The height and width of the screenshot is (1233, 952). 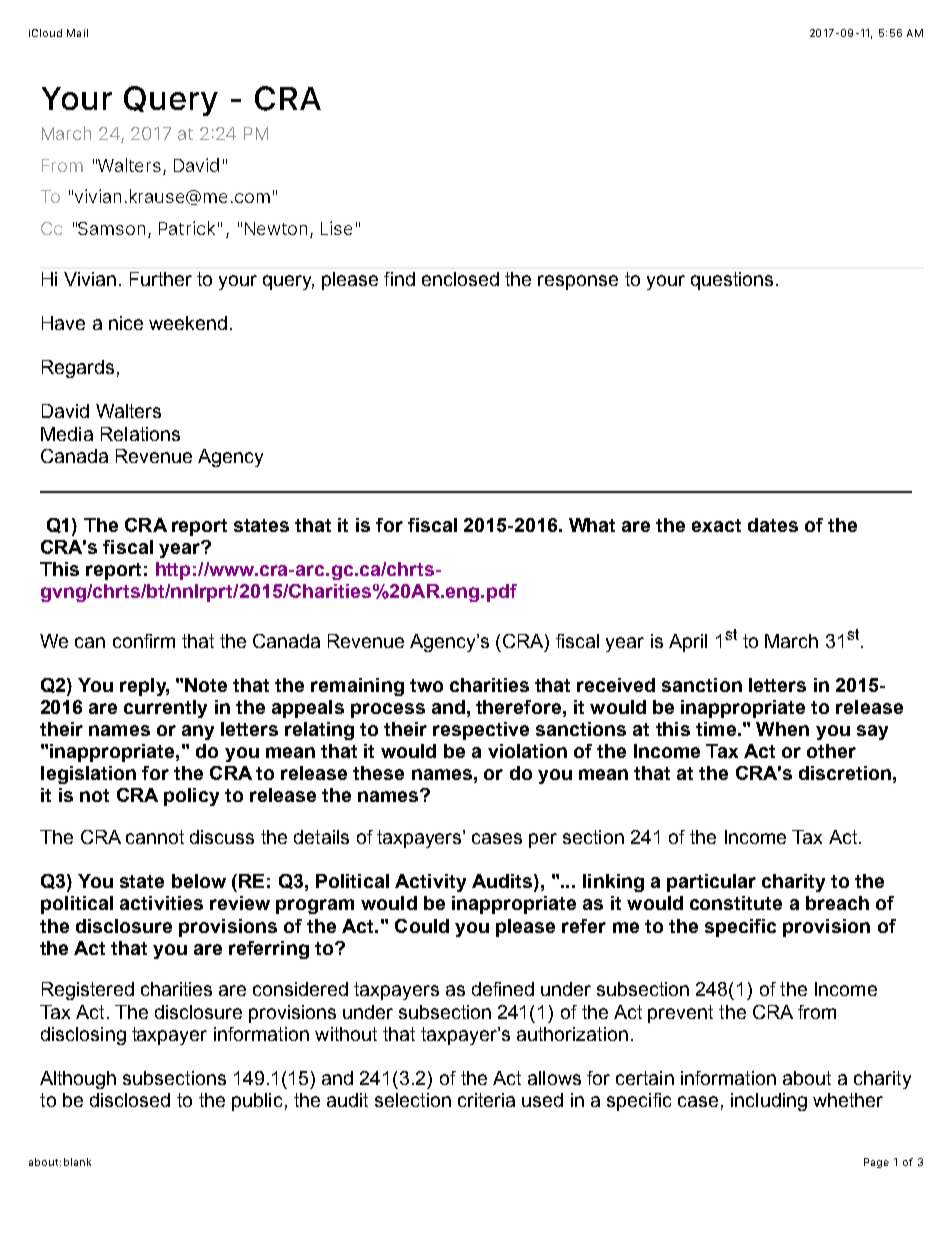 What do you see at coordinates (130, 1100) in the screenshot?
I see `disclosed` at bounding box center [130, 1100].
